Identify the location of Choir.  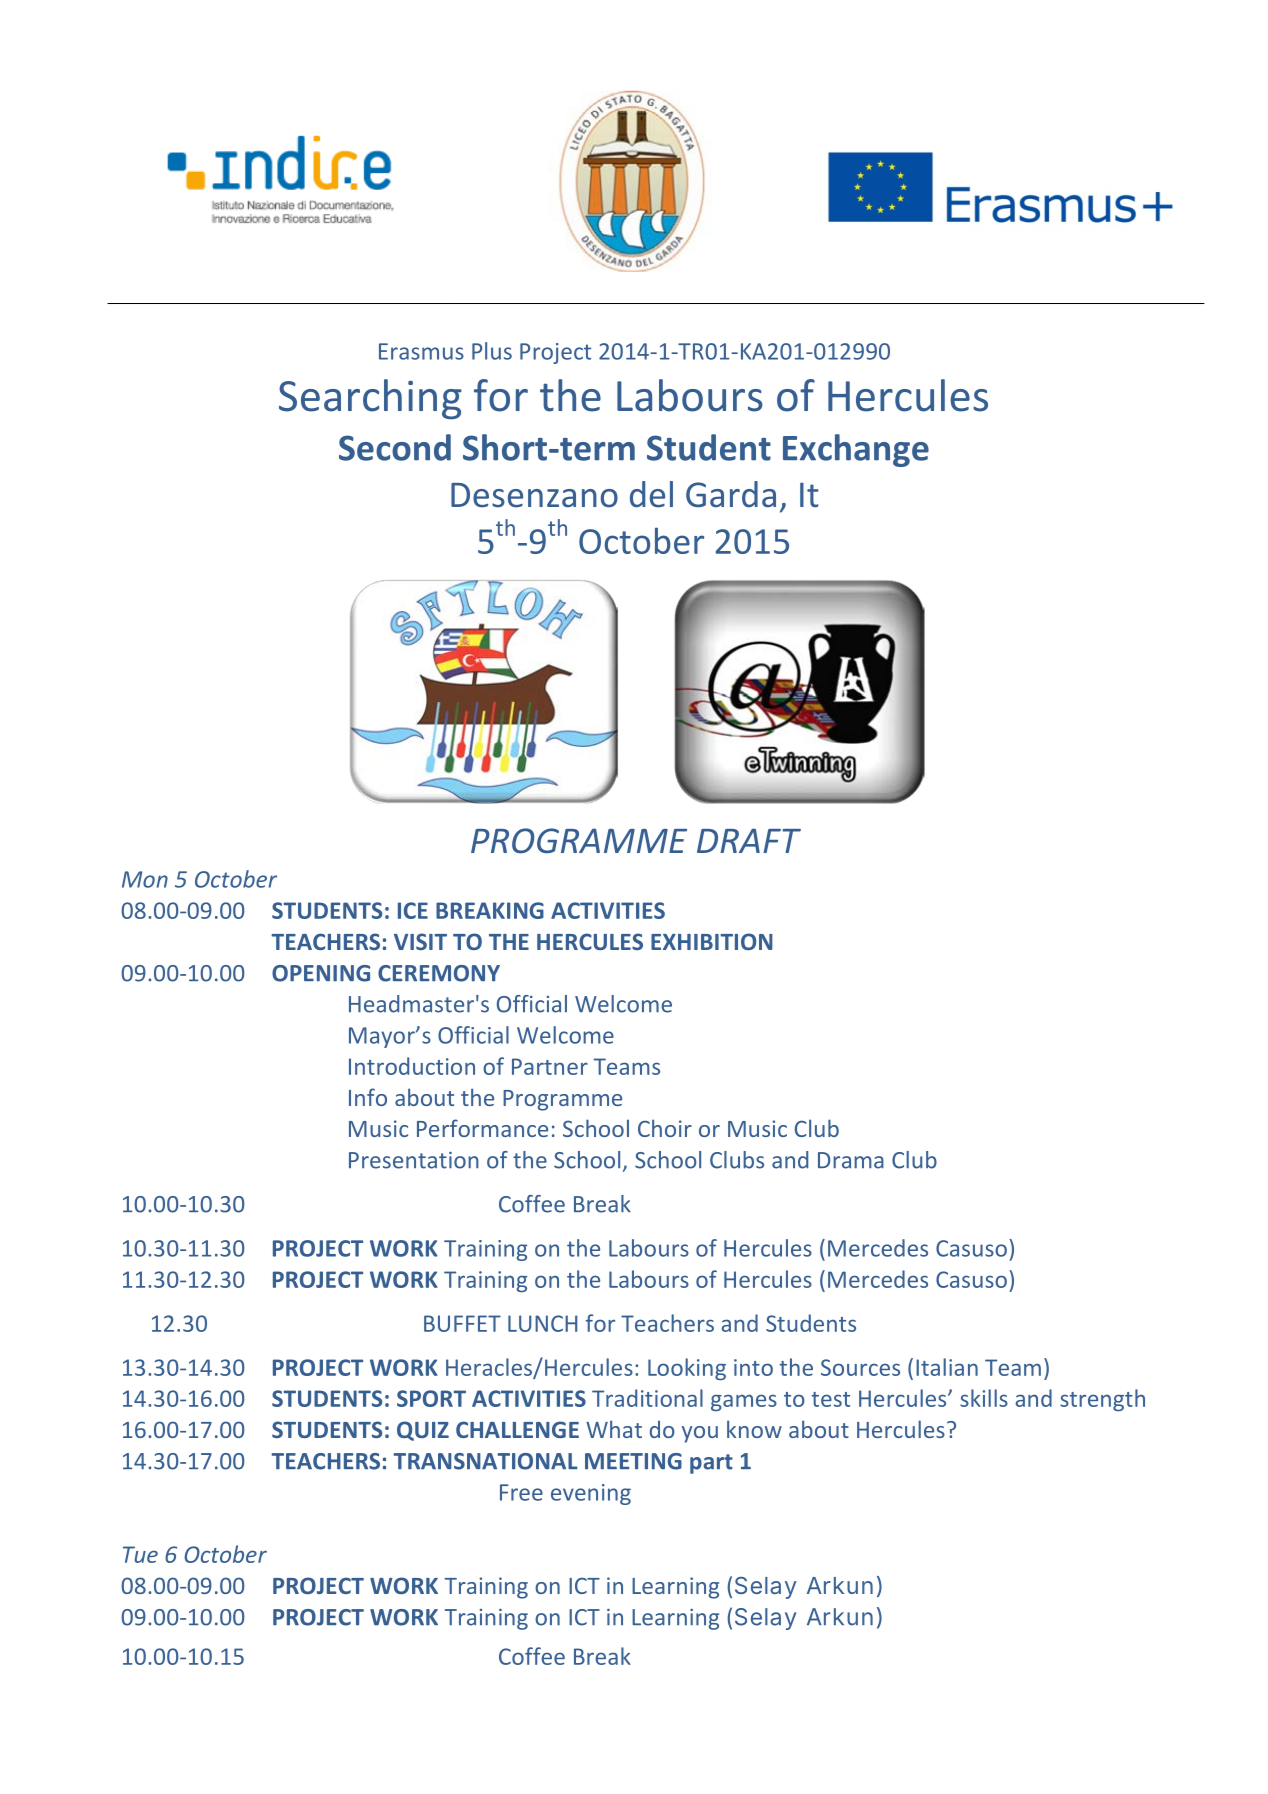
(665, 1128).
